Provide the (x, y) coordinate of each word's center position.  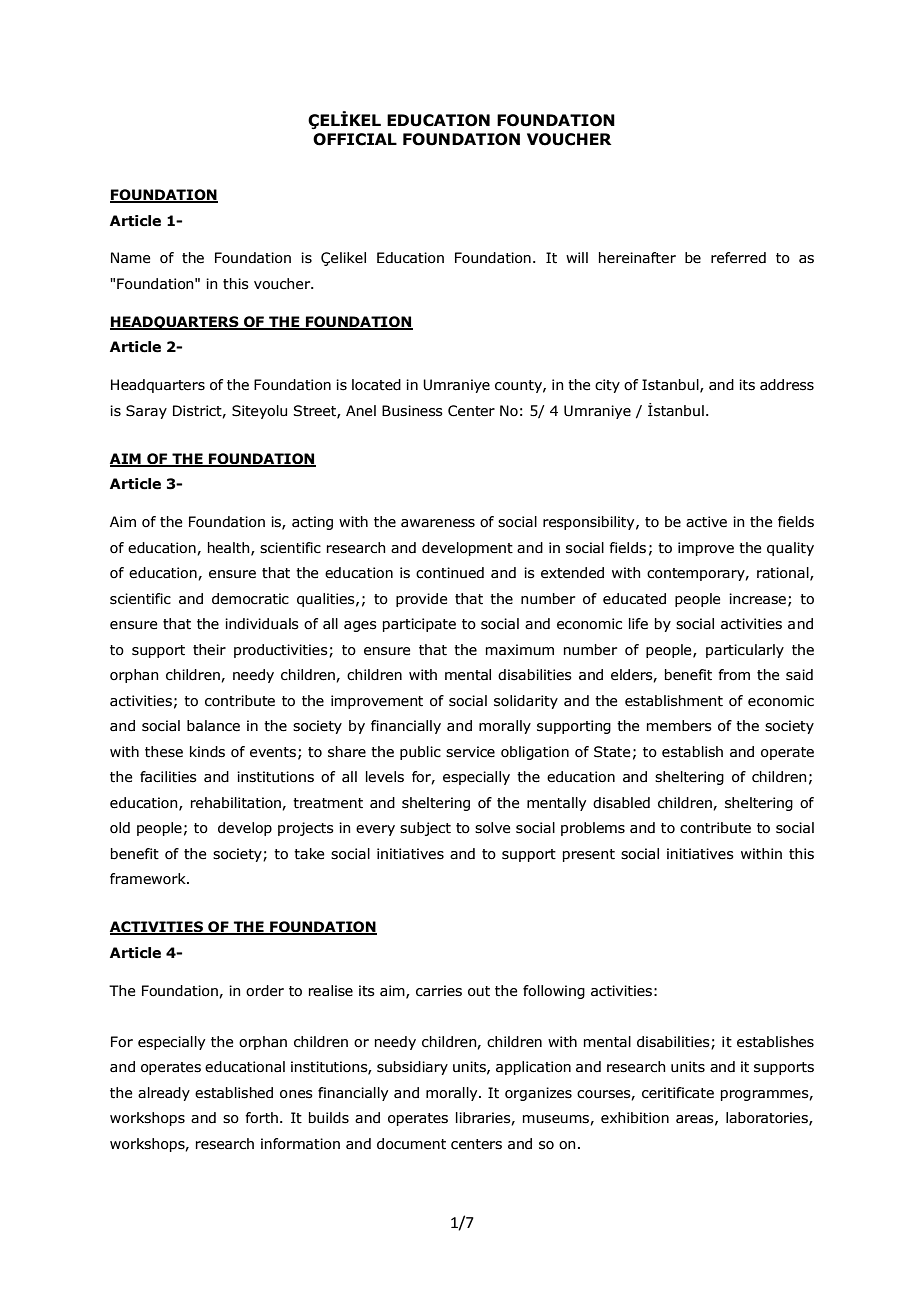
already (164, 1094)
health (230, 548)
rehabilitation (237, 803)
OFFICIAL (355, 139)
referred (738, 258)
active (706, 522)
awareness (438, 523)
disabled (621, 803)
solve (492, 828)
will (577, 257)
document (411, 1144)
